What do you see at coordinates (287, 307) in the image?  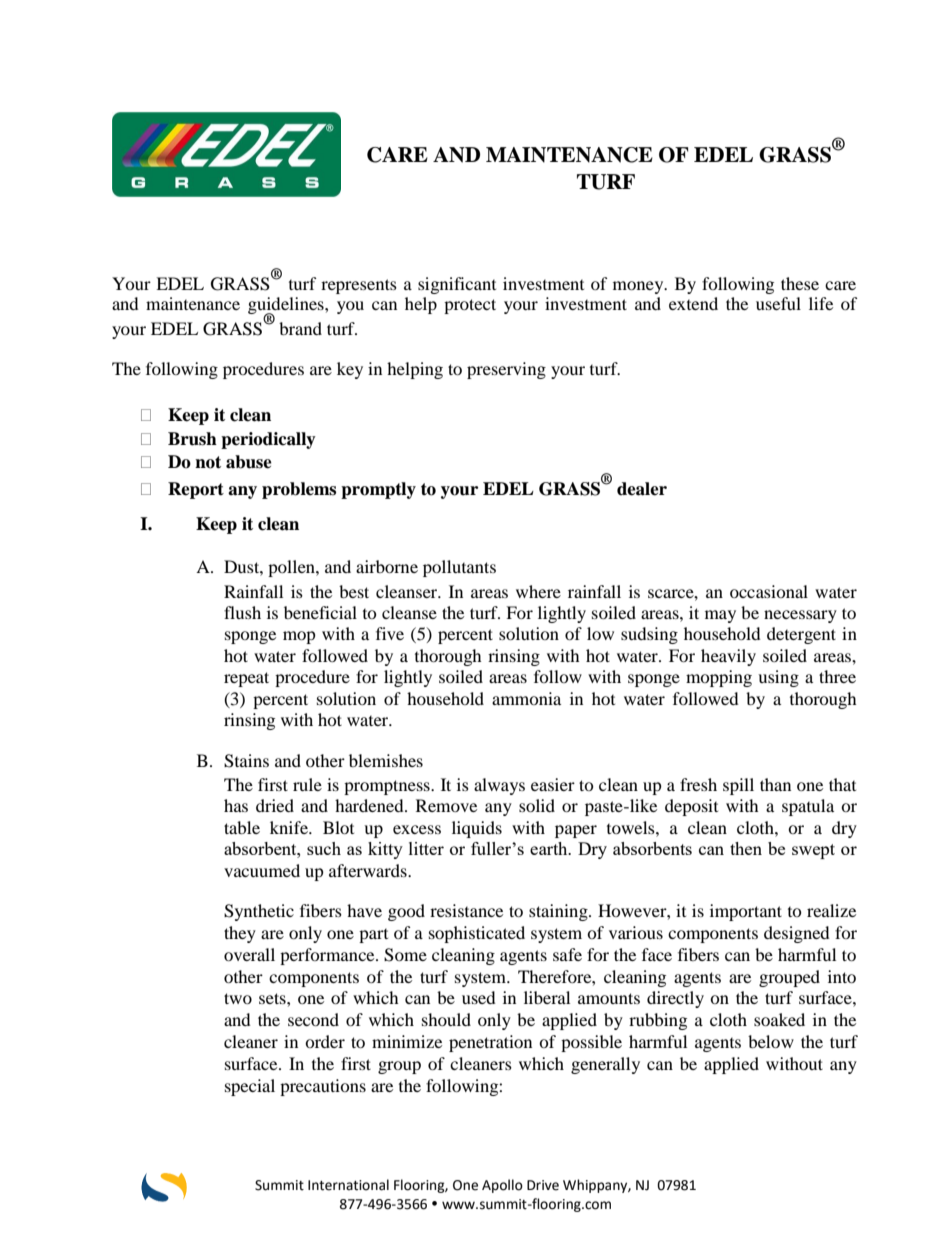 I see `guidelines` at bounding box center [287, 307].
